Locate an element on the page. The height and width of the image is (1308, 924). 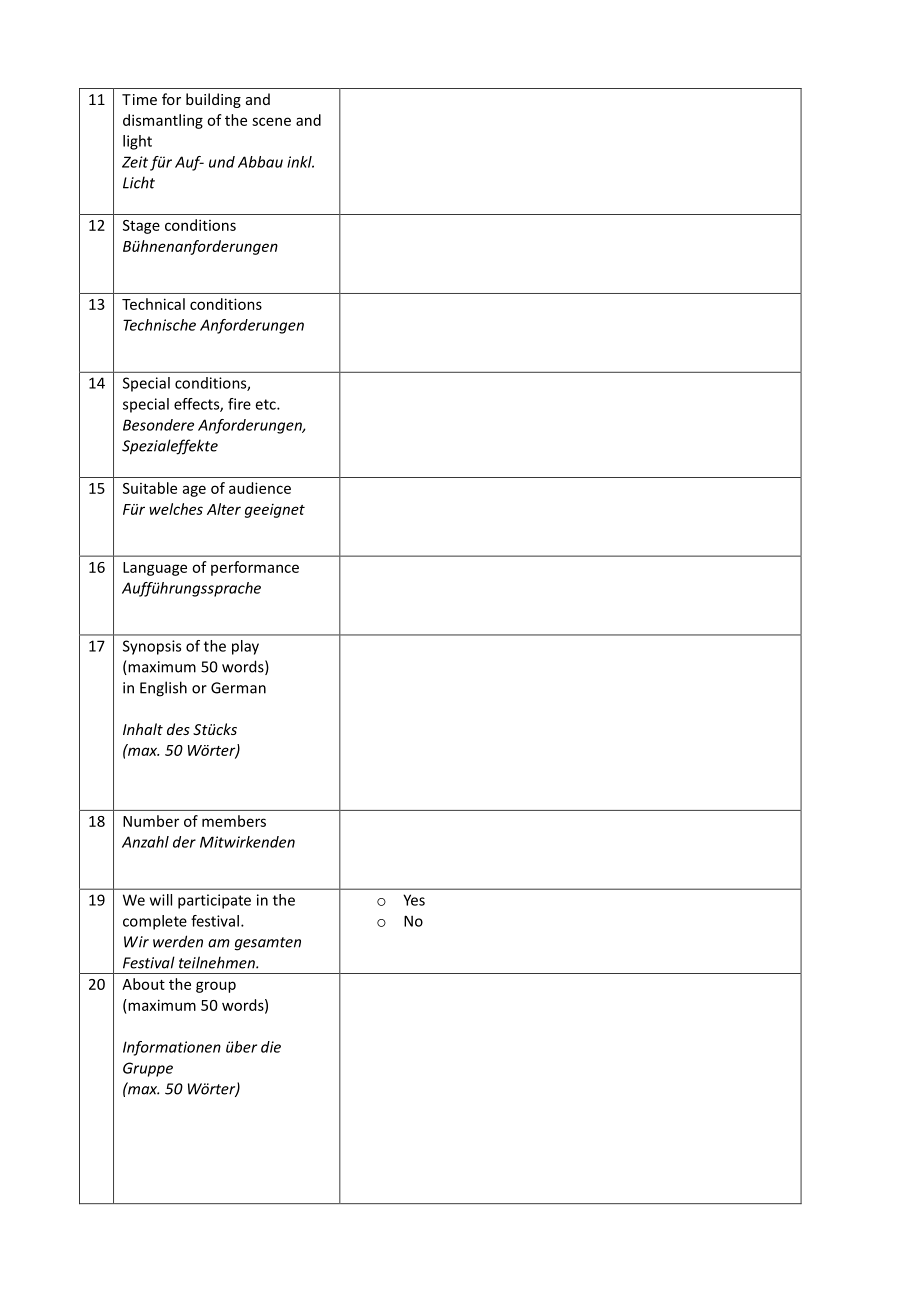
Informationen is located at coordinates (172, 1048).
